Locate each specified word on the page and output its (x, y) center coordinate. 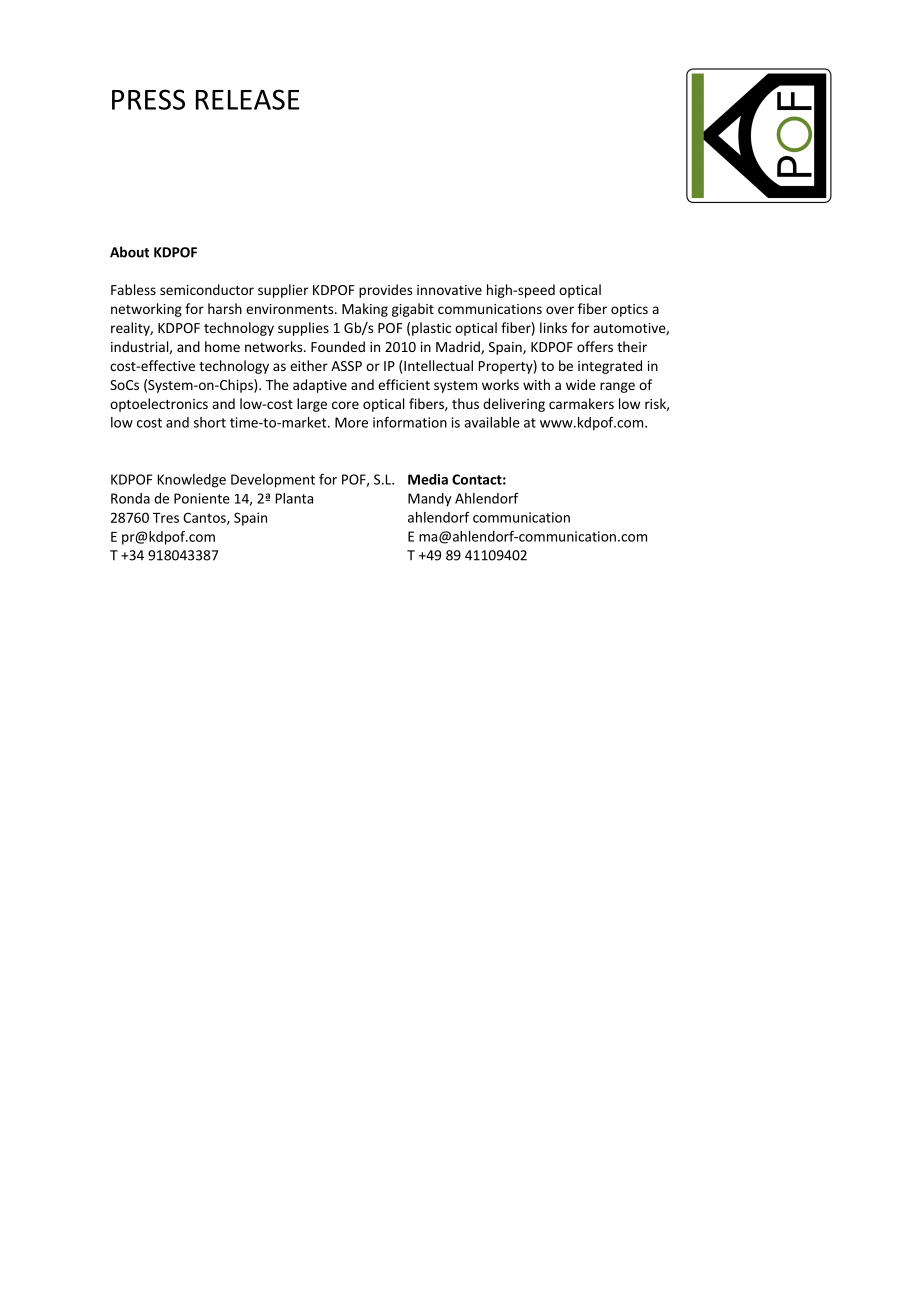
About (129, 252)
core (345, 405)
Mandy (429, 500)
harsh (225, 308)
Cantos (205, 518)
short (210, 422)
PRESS (148, 99)
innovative (449, 290)
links (553, 327)
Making (365, 310)
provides (385, 291)
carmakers (581, 403)
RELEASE (248, 99)
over (560, 310)
